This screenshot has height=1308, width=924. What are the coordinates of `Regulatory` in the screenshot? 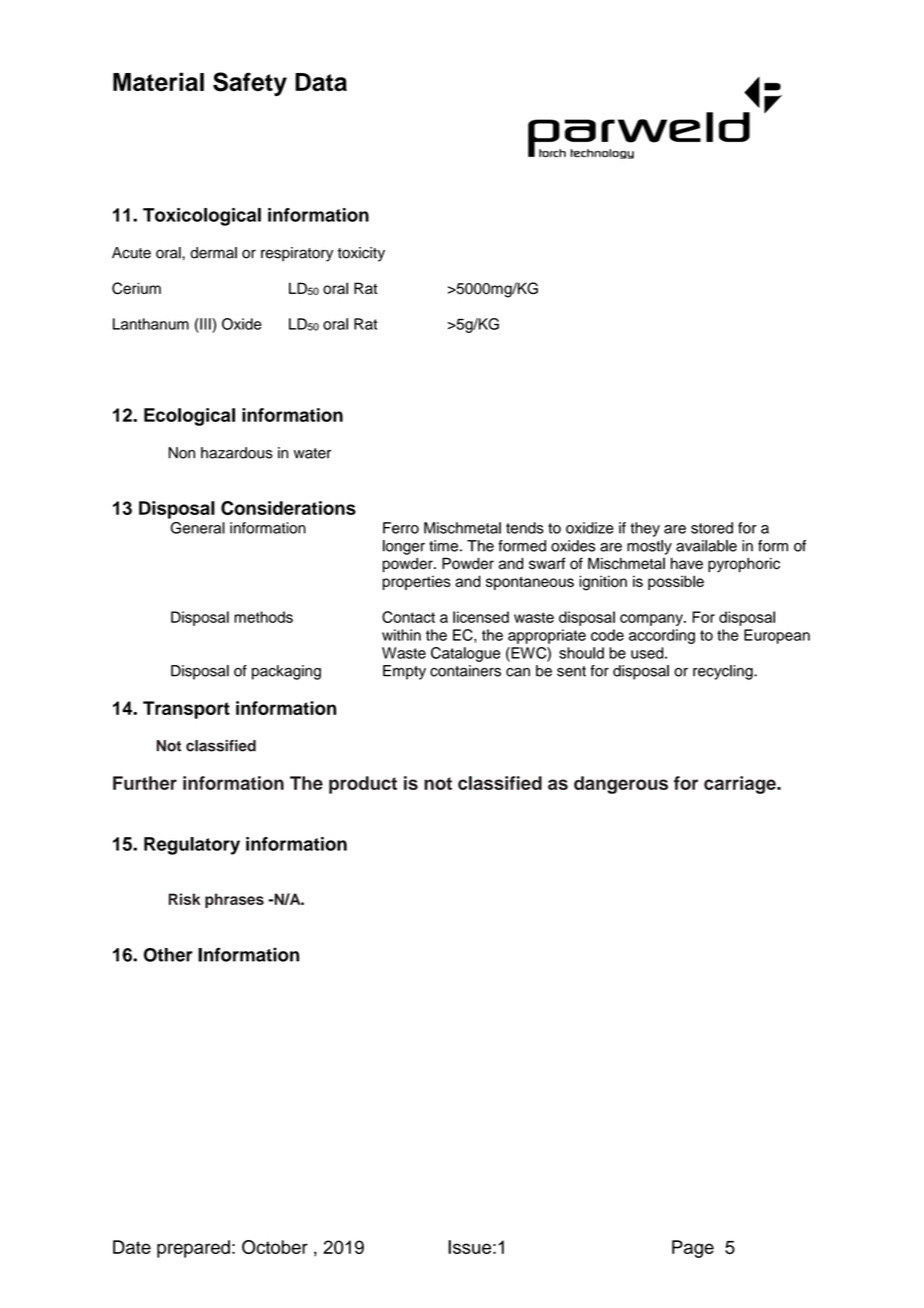 It's located at (192, 846).
